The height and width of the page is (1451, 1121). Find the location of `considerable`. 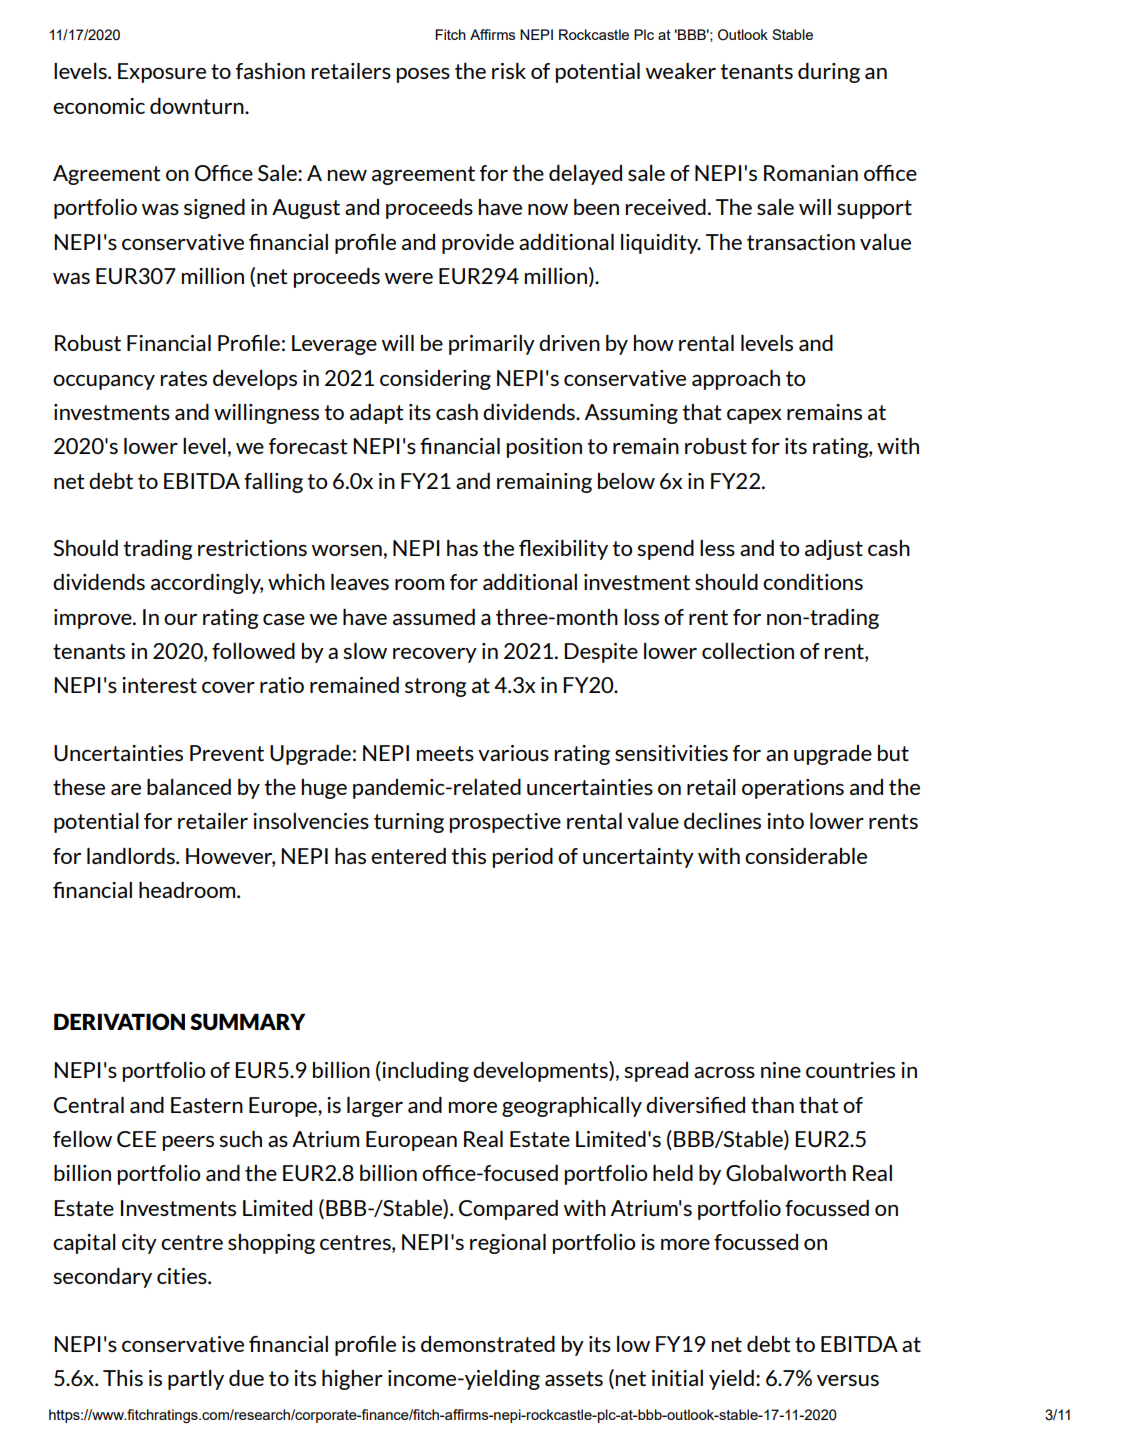

considerable is located at coordinates (806, 856).
